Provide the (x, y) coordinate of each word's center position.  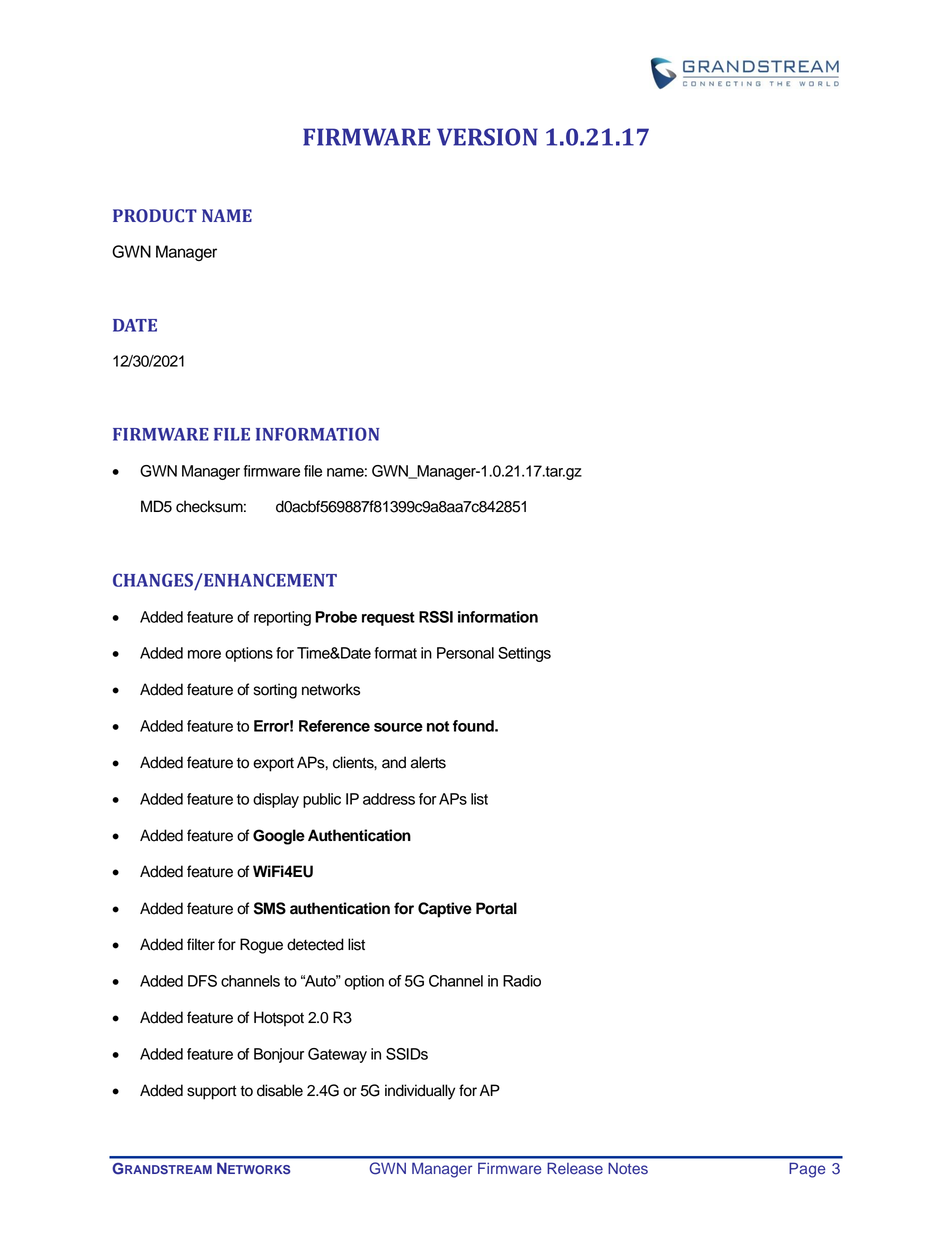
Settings (524, 654)
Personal (465, 653)
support (212, 1092)
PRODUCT (155, 216)
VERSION (487, 137)
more (204, 654)
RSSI (436, 617)
